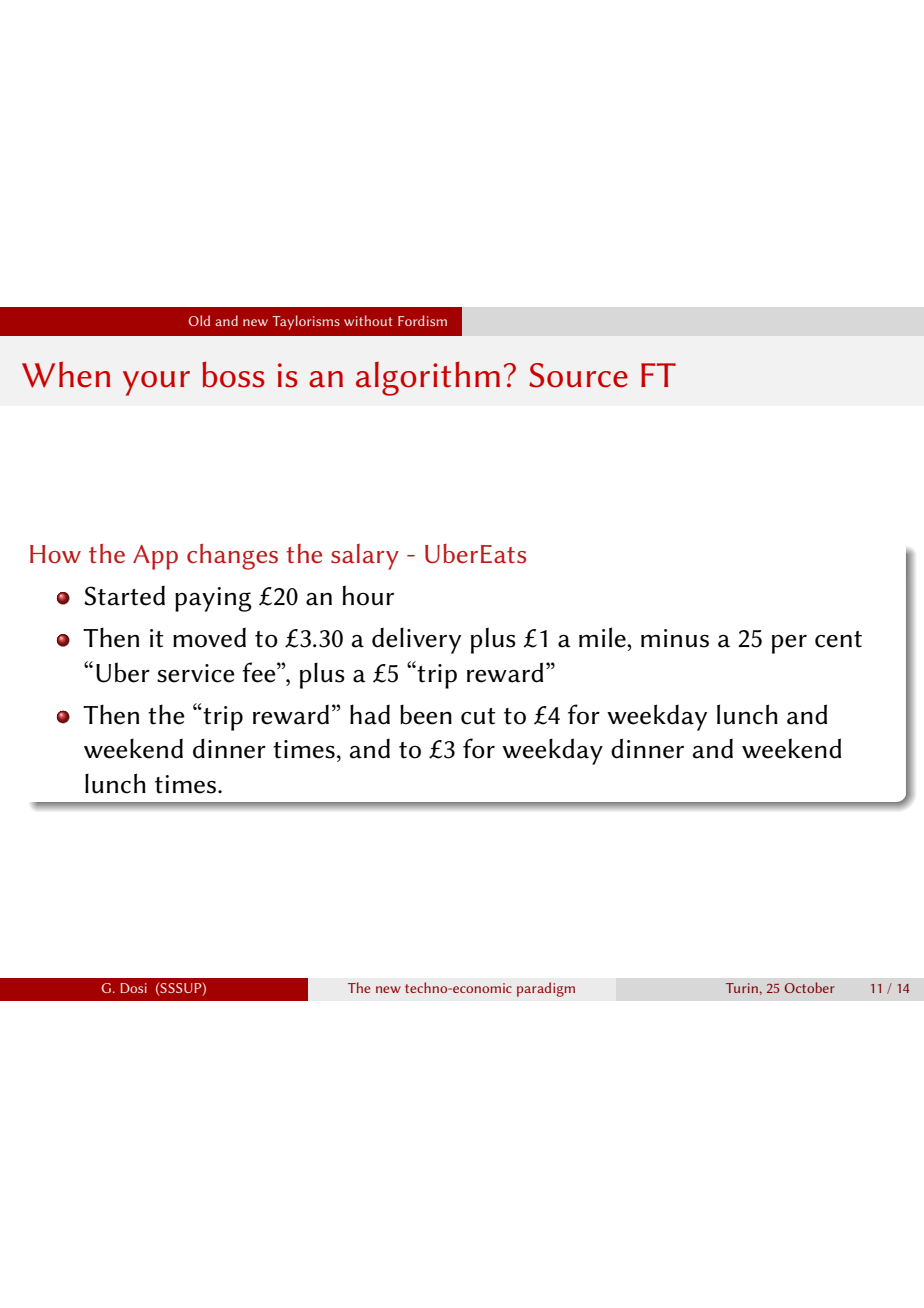 The image size is (924, 1308). Describe the element at coordinates (155, 557) in the screenshot. I see `App` at that location.
